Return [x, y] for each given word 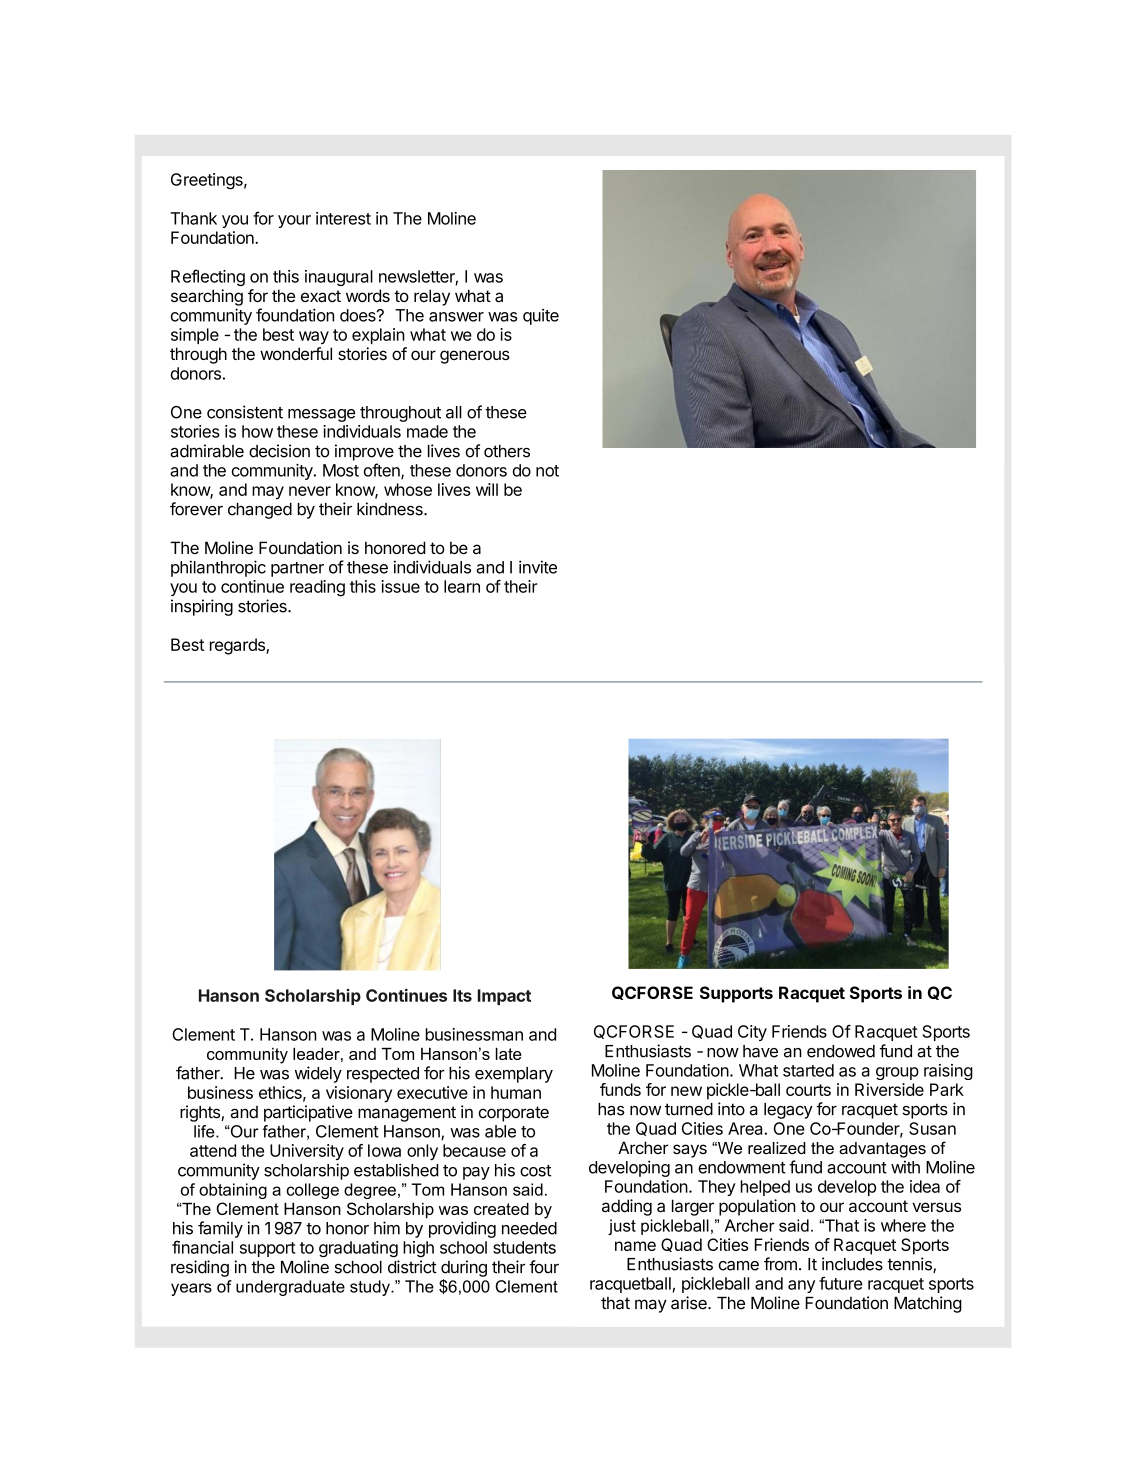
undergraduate [290, 1288]
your [294, 221]
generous [475, 357]
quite [541, 317]
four [544, 1267]
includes [852, 1264]
